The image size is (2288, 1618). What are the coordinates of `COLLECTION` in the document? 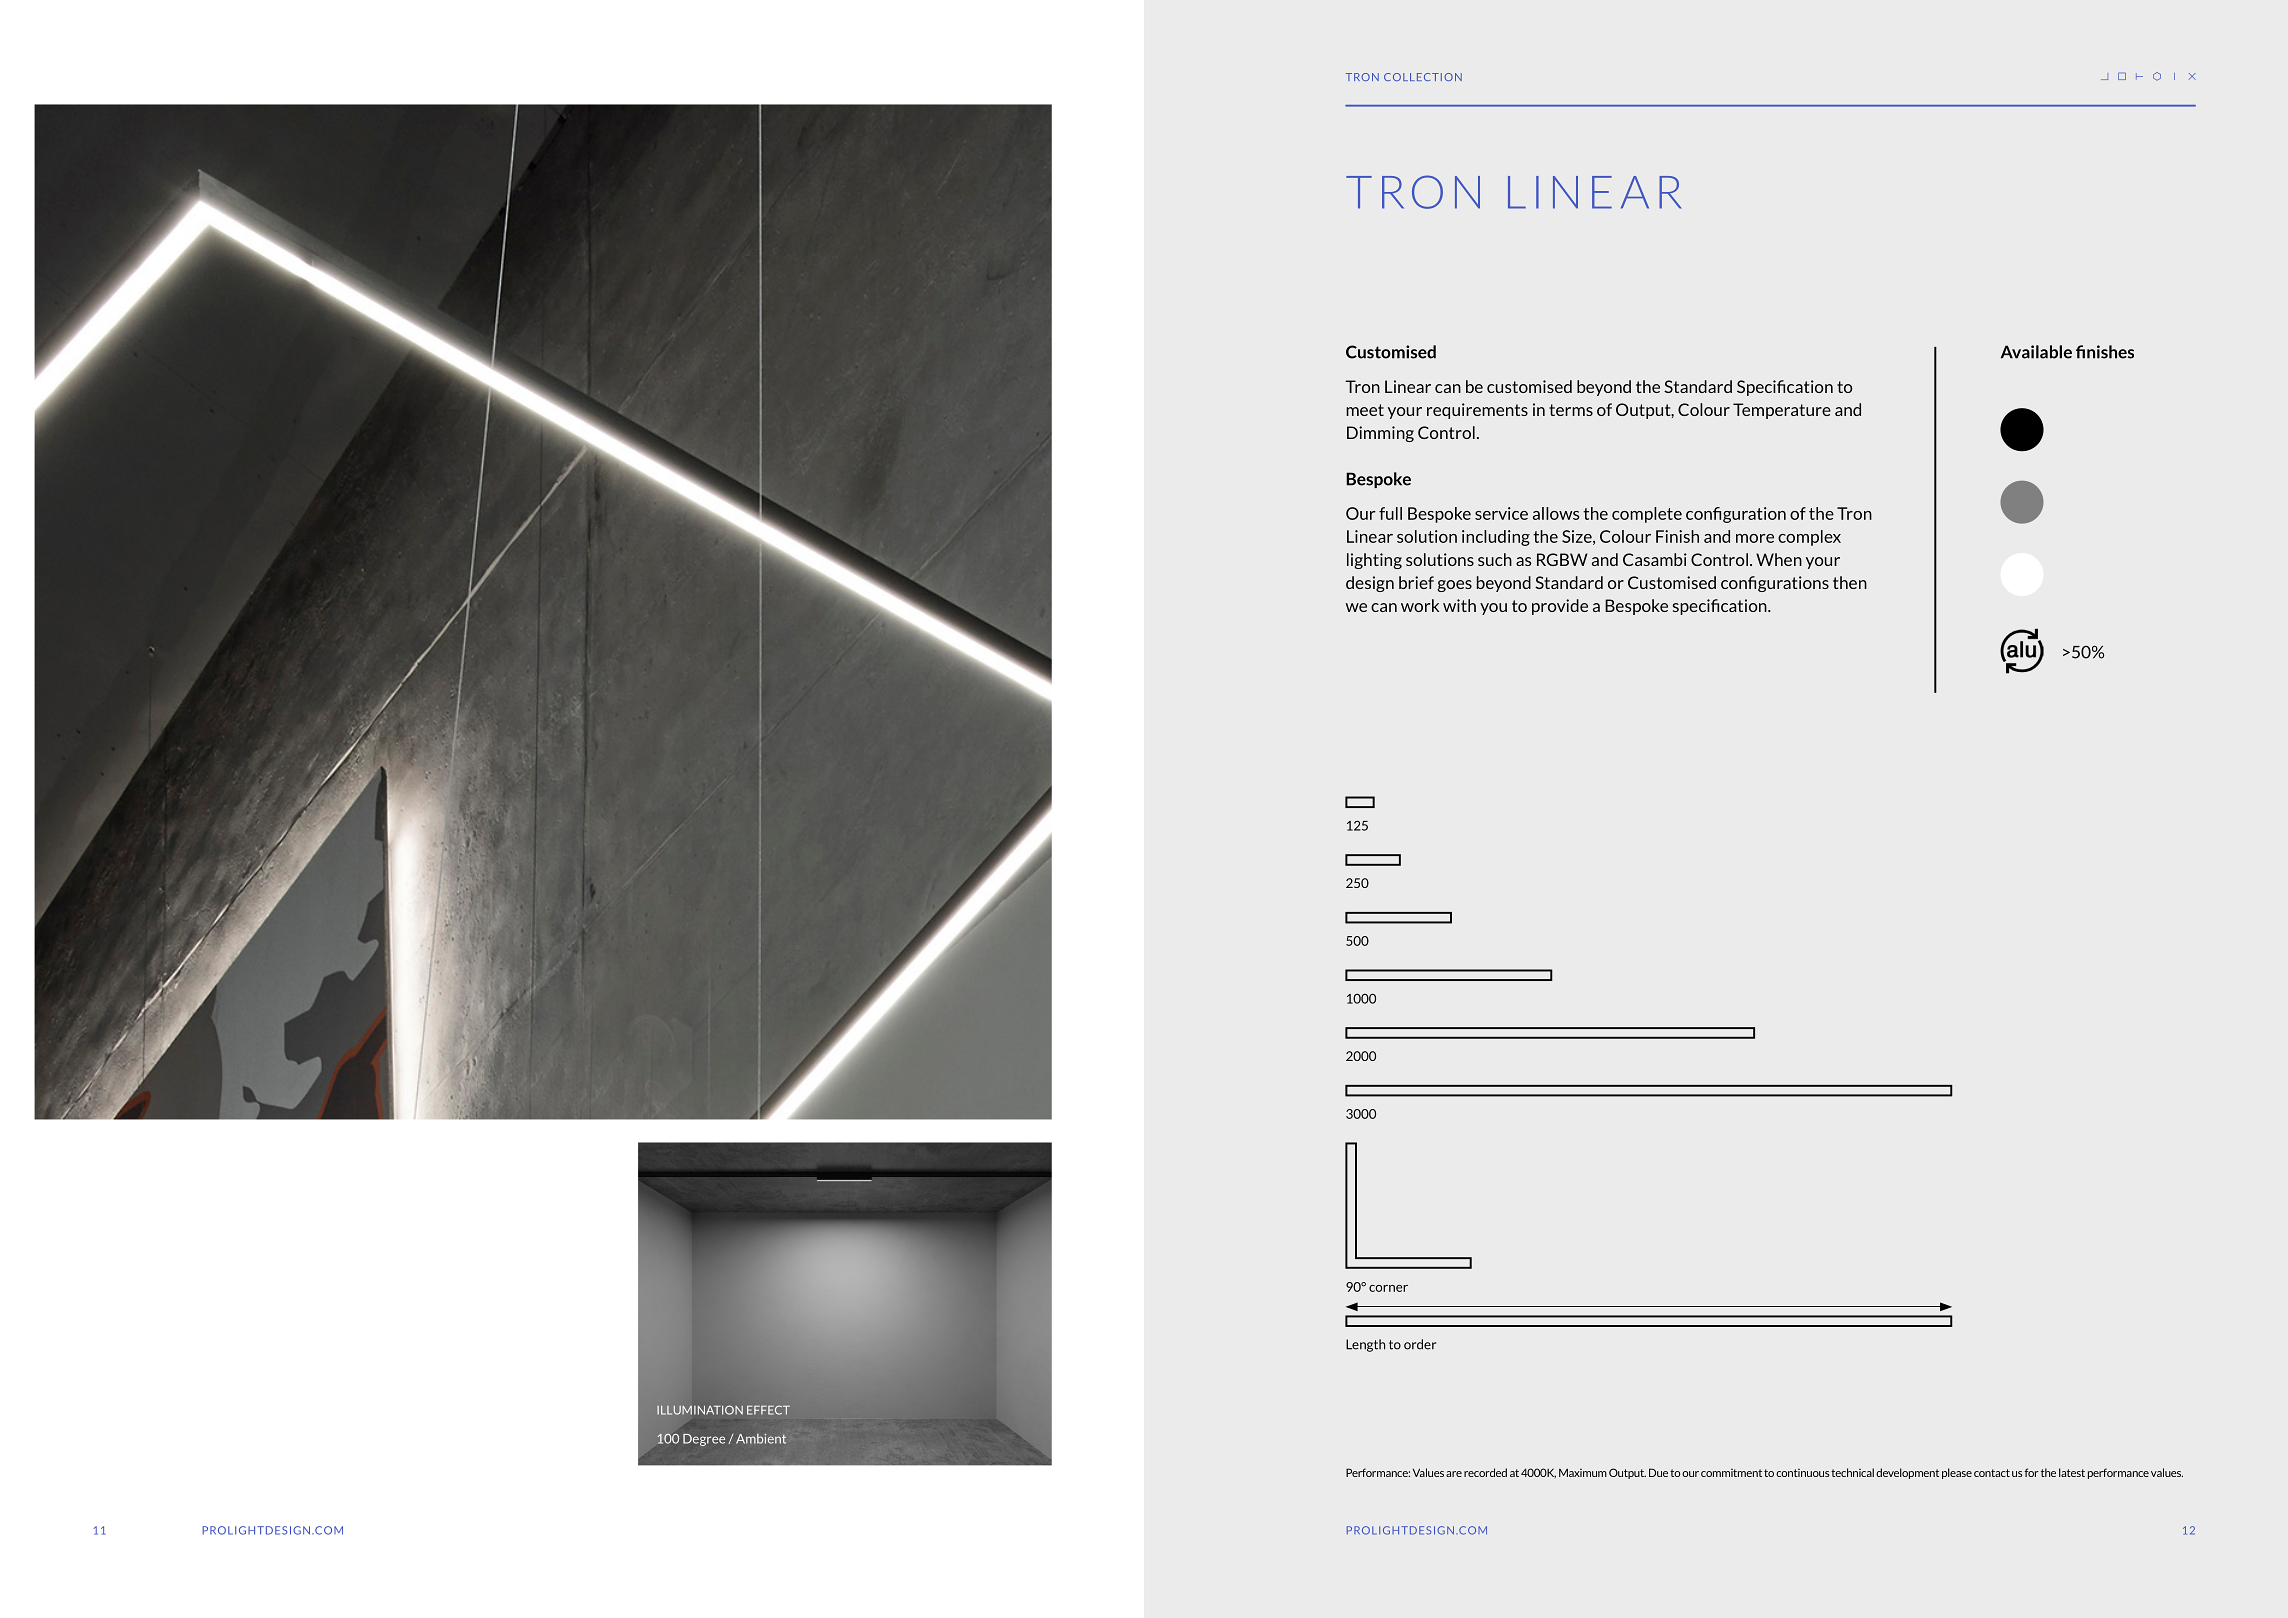 It's located at (1423, 77).
